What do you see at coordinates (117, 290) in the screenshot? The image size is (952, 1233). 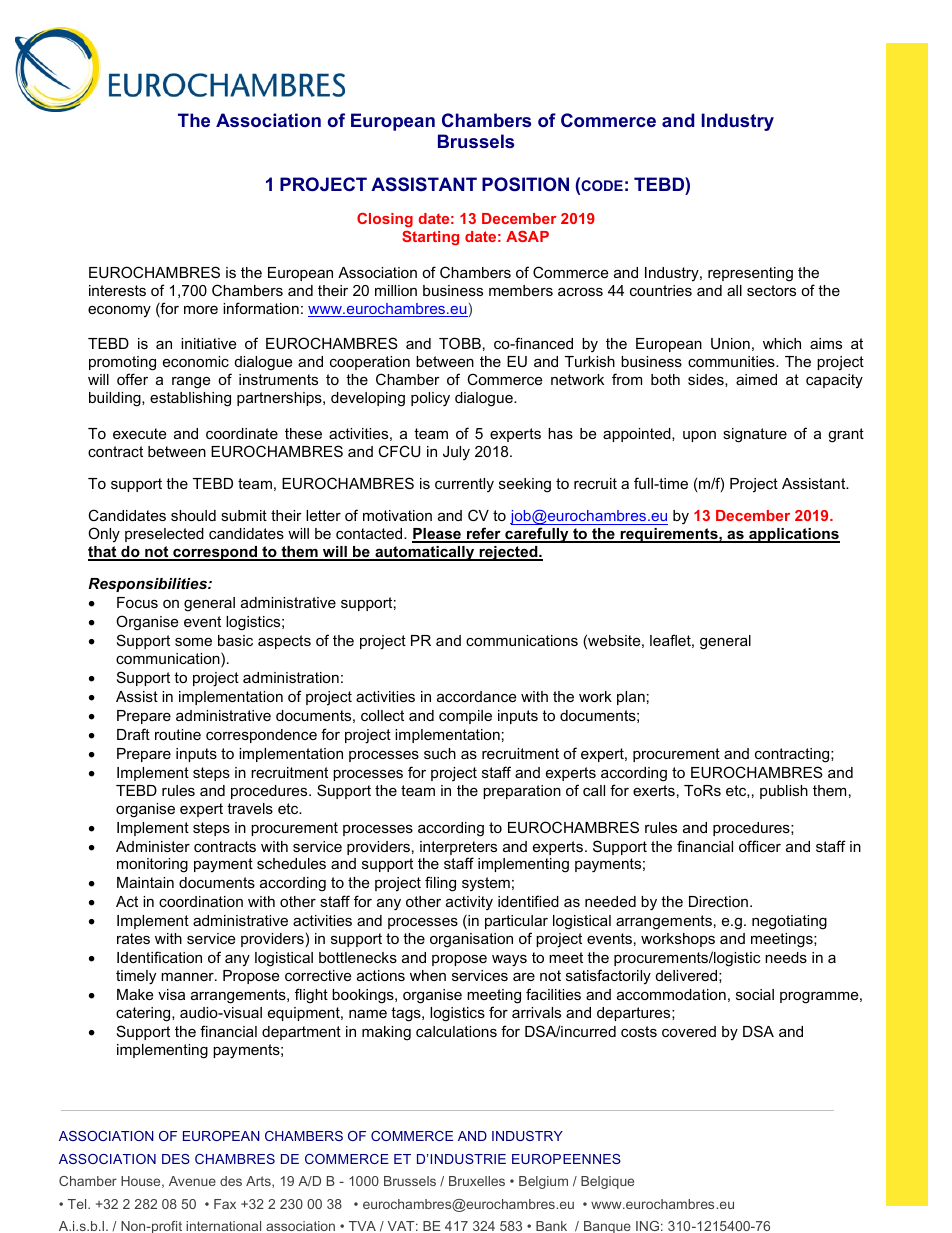 I see `interests` at bounding box center [117, 290].
